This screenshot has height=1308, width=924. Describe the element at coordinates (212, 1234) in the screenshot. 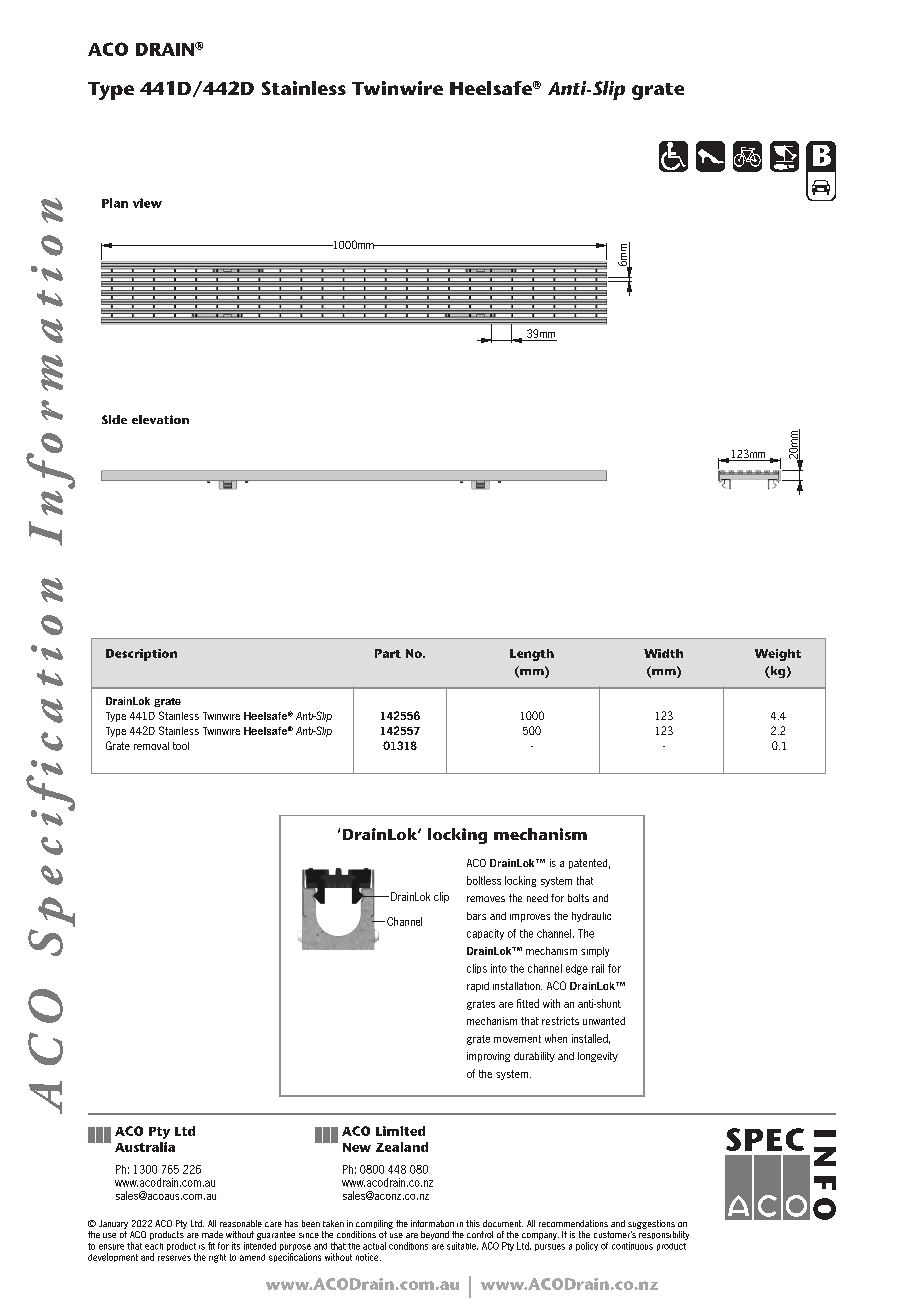

I see `made` at that location.
